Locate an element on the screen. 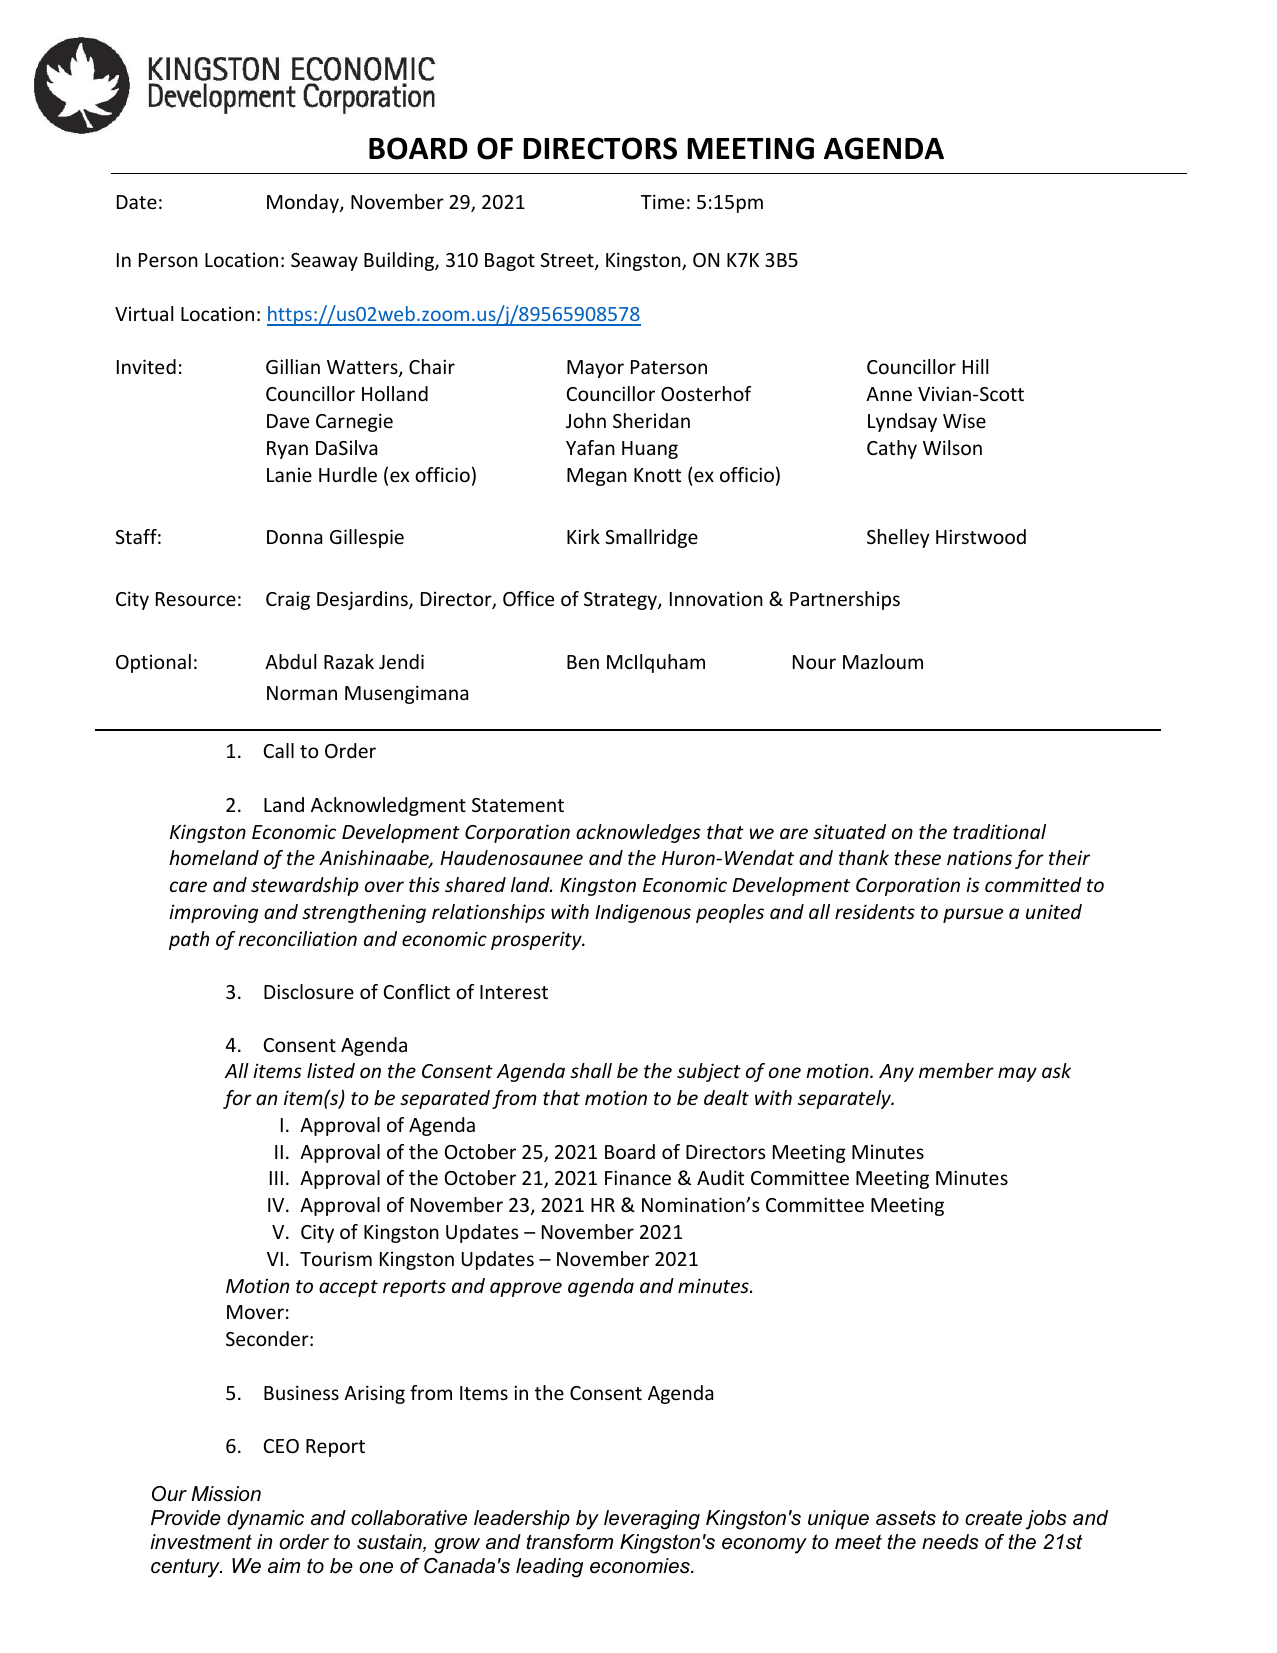 The height and width of the screenshot is (1653, 1277). Shelley is located at coordinates (898, 538).
